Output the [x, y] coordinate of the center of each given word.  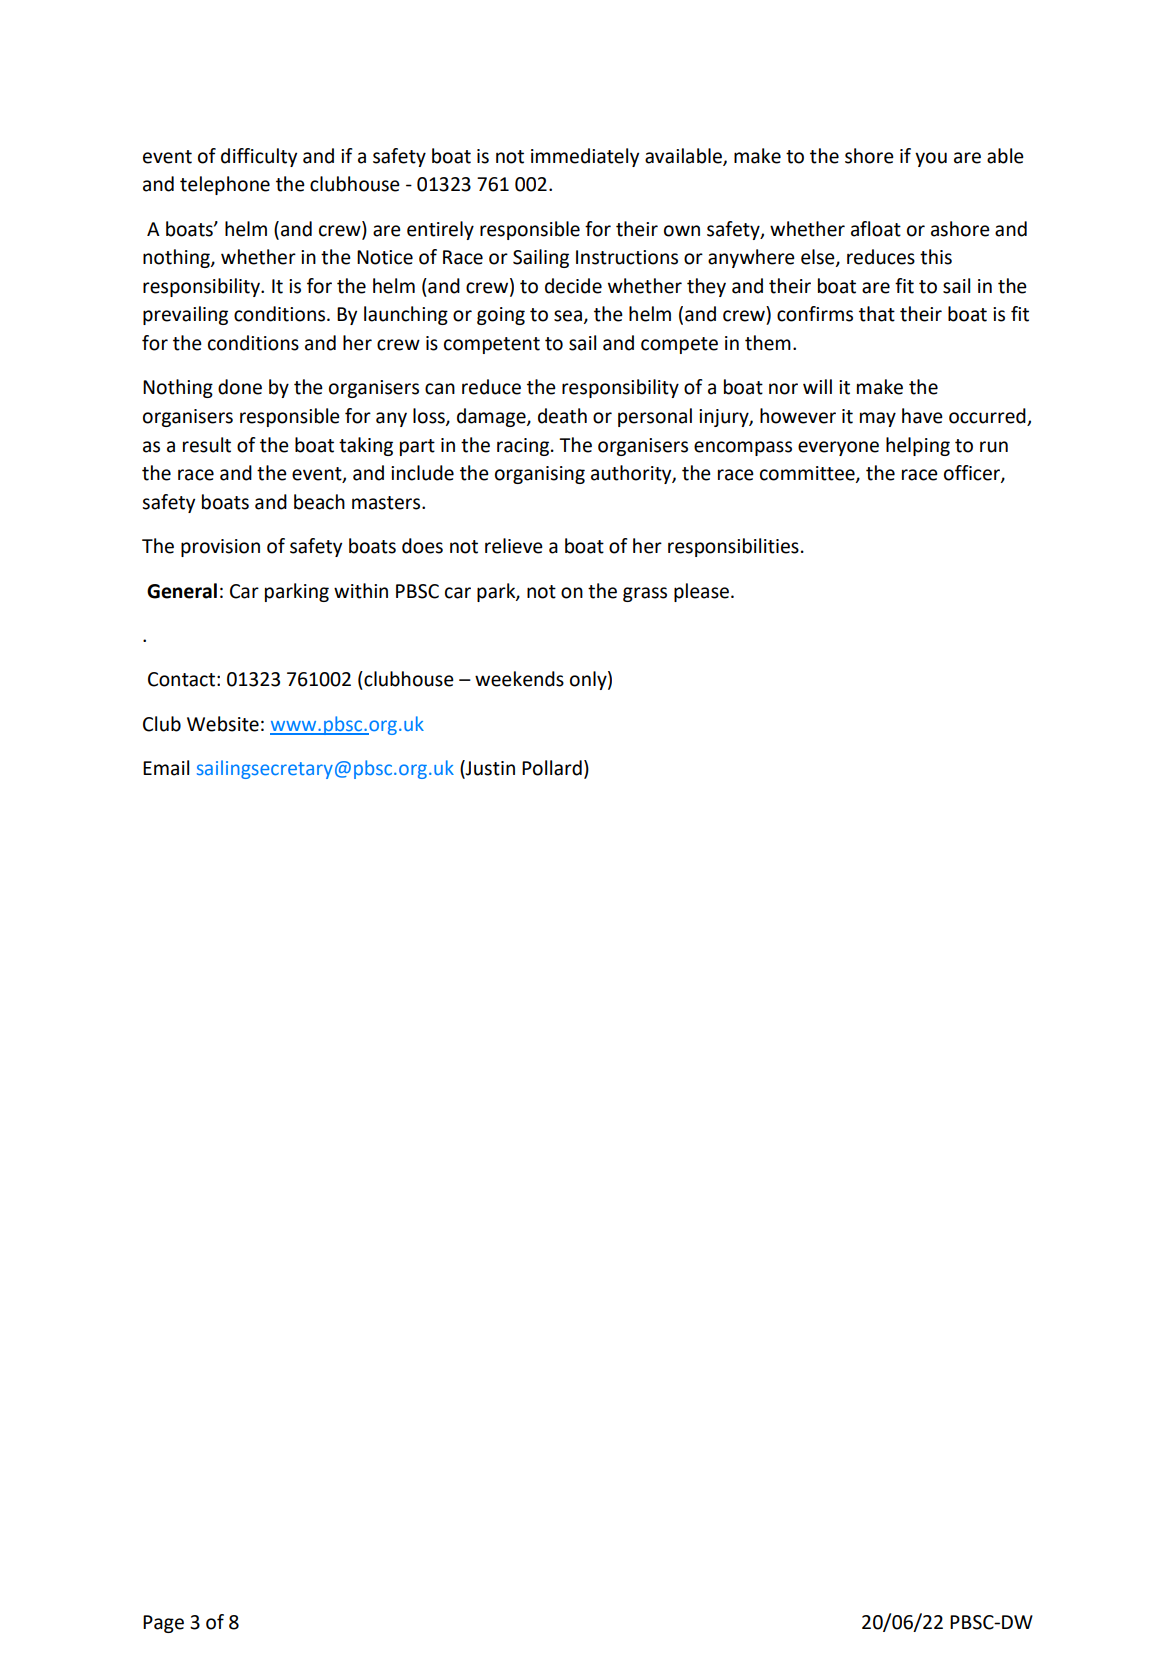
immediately [585, 157]
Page [163, 1624]
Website [223, 724]
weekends [519, 679]
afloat [876, 229]
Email [166, 768]
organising [540, 475]
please [701, 592]
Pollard [552, 768]
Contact [181, 679]
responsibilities [733, 547]
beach [319, 502]
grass [645, 594]
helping [918, 446]
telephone [225, 185]
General [182, 591]
